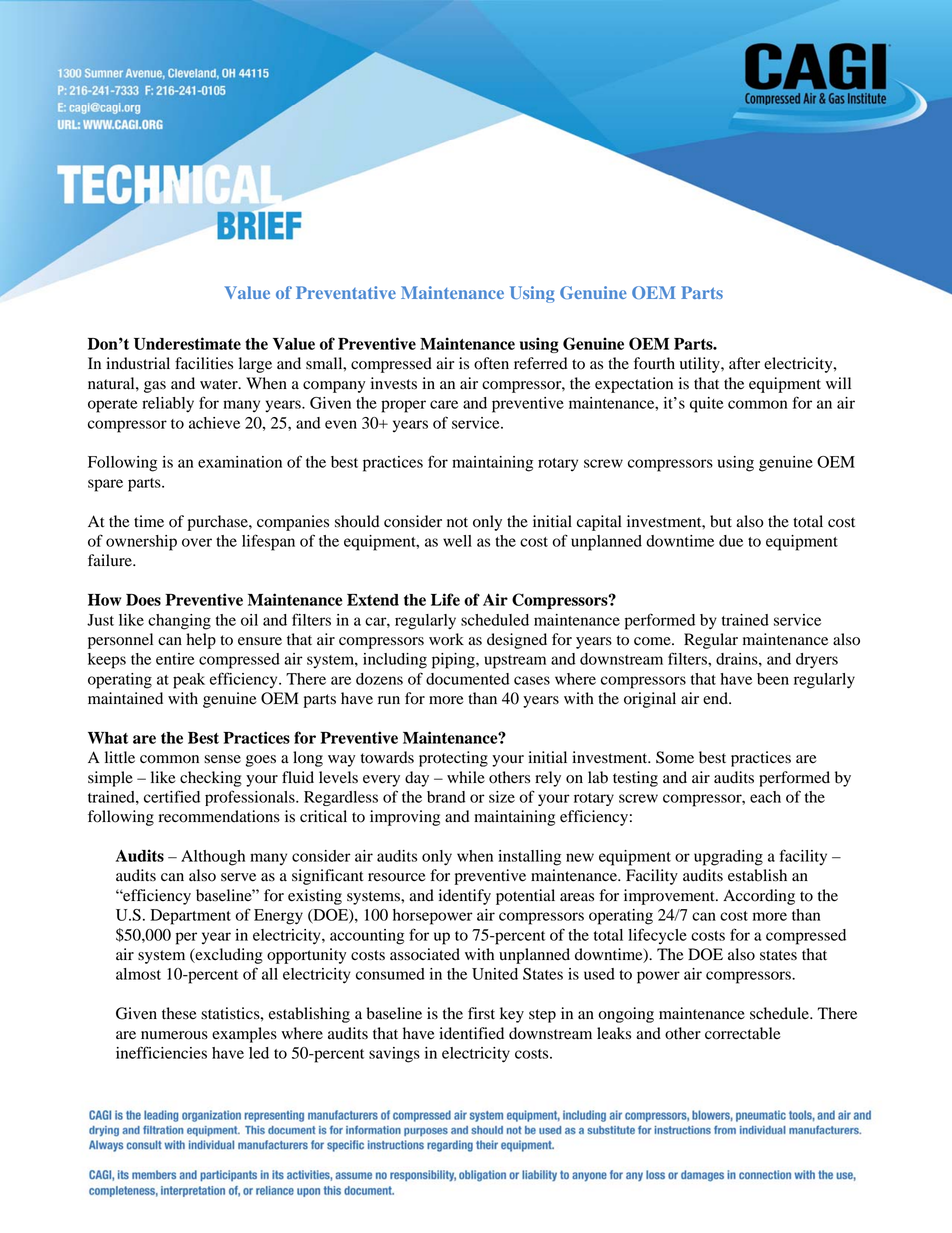  What do you see at coordinates (189, 681) in the image?
I see `peak` at bounding box center [189, 681].
